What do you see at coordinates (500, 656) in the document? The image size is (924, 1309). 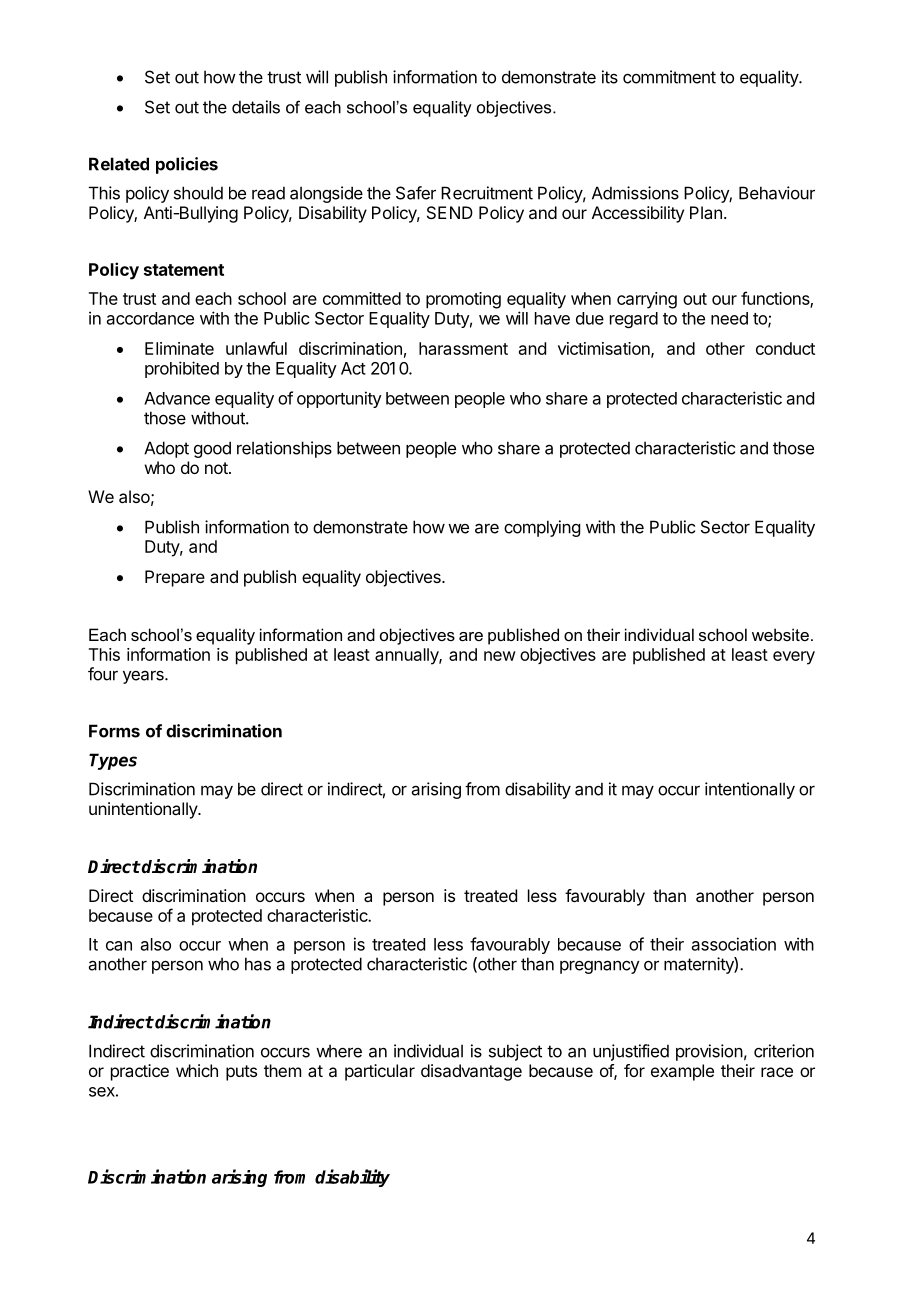 I see `new` at bounding box center [500, 656].
